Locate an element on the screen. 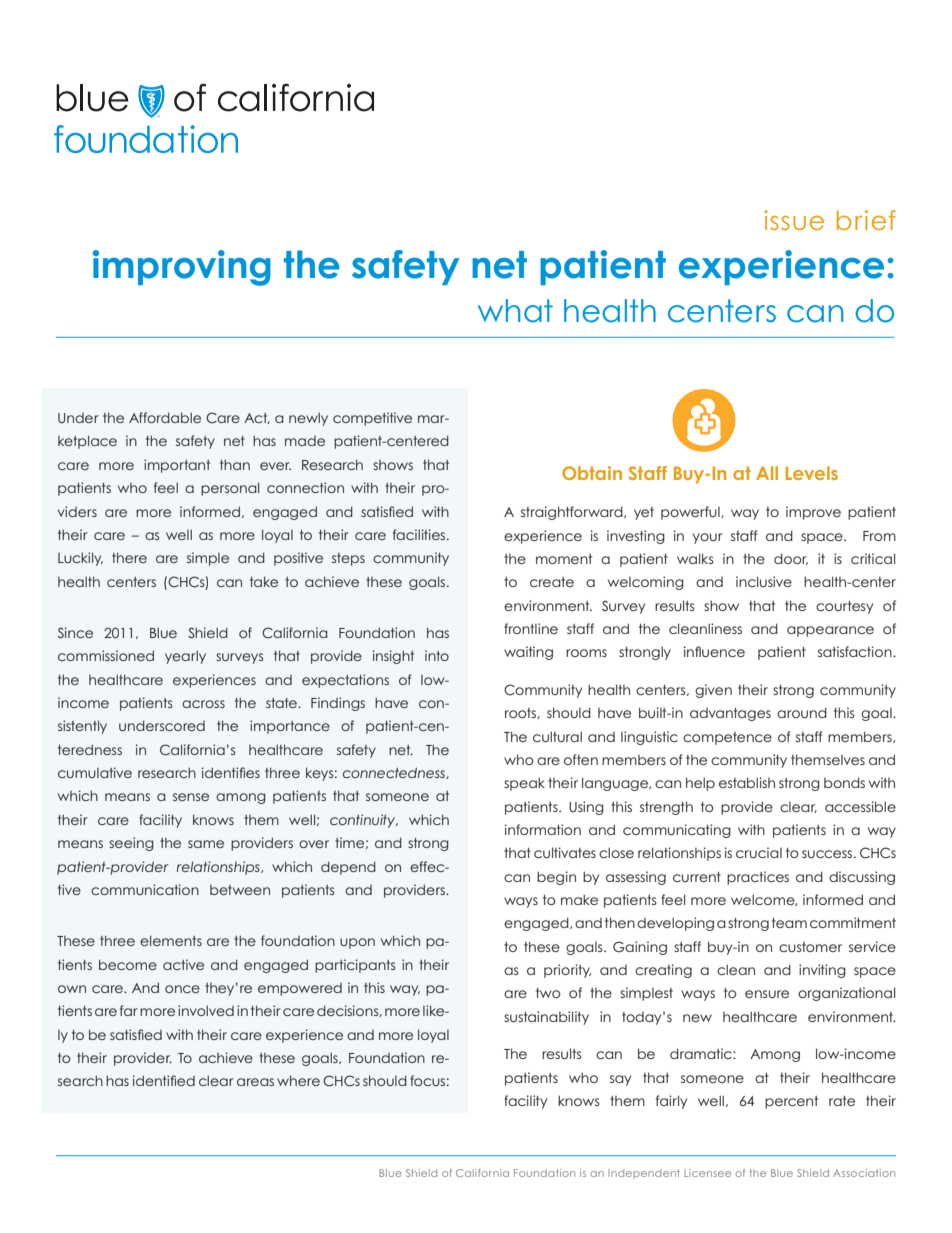  what is located at coordinates (515, 311).
